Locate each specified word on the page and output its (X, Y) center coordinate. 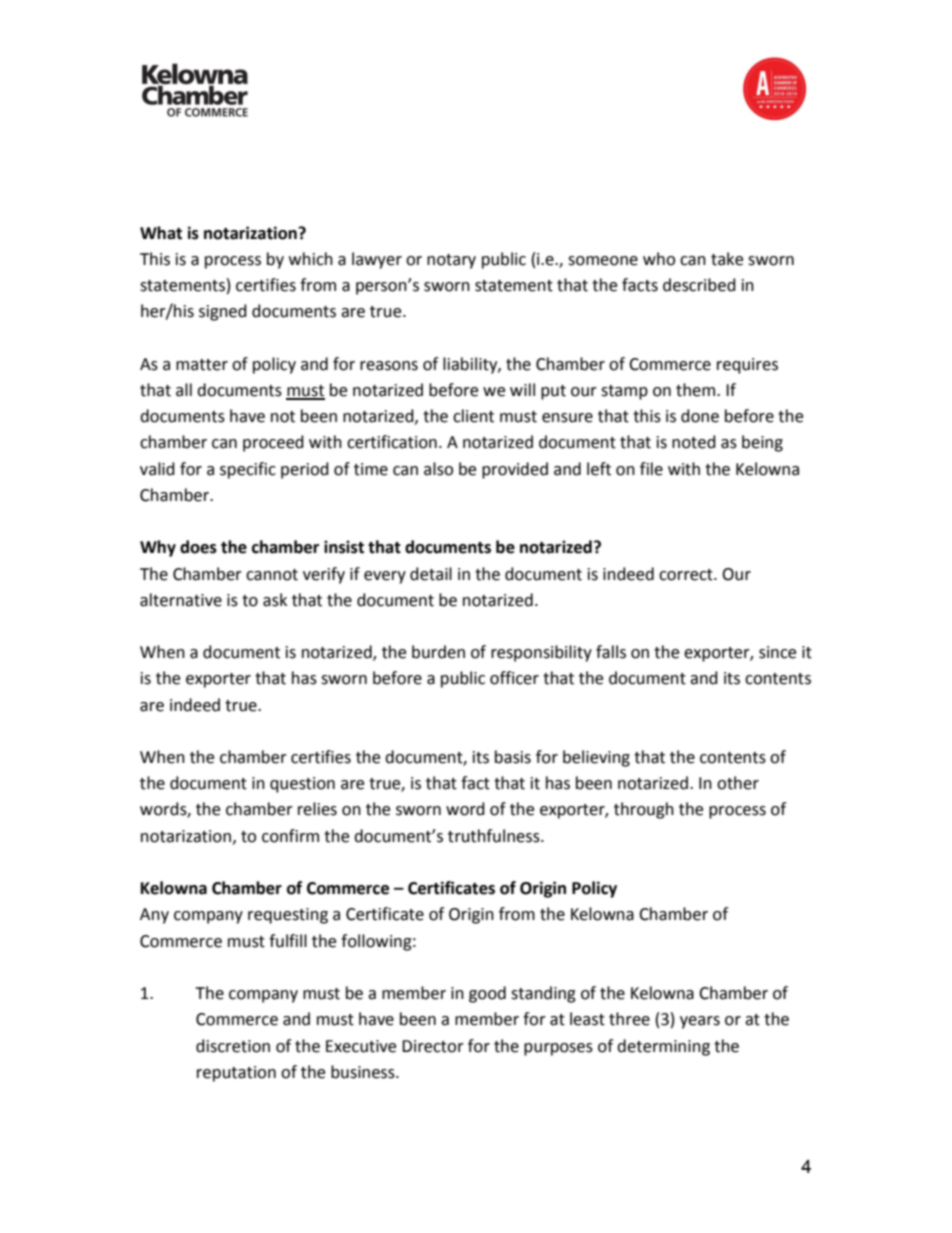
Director (433, 1046)
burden (438, 652)
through (644, 810)
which (311, 259)
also (438, 469)
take (727, 259)
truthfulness (495, 836)
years (700, 1022)
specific (248, 470)
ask (275, 600)
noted (694, 442)
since (777, 652)
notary (451, 261)
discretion (233, 1046)
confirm (290, 836)
